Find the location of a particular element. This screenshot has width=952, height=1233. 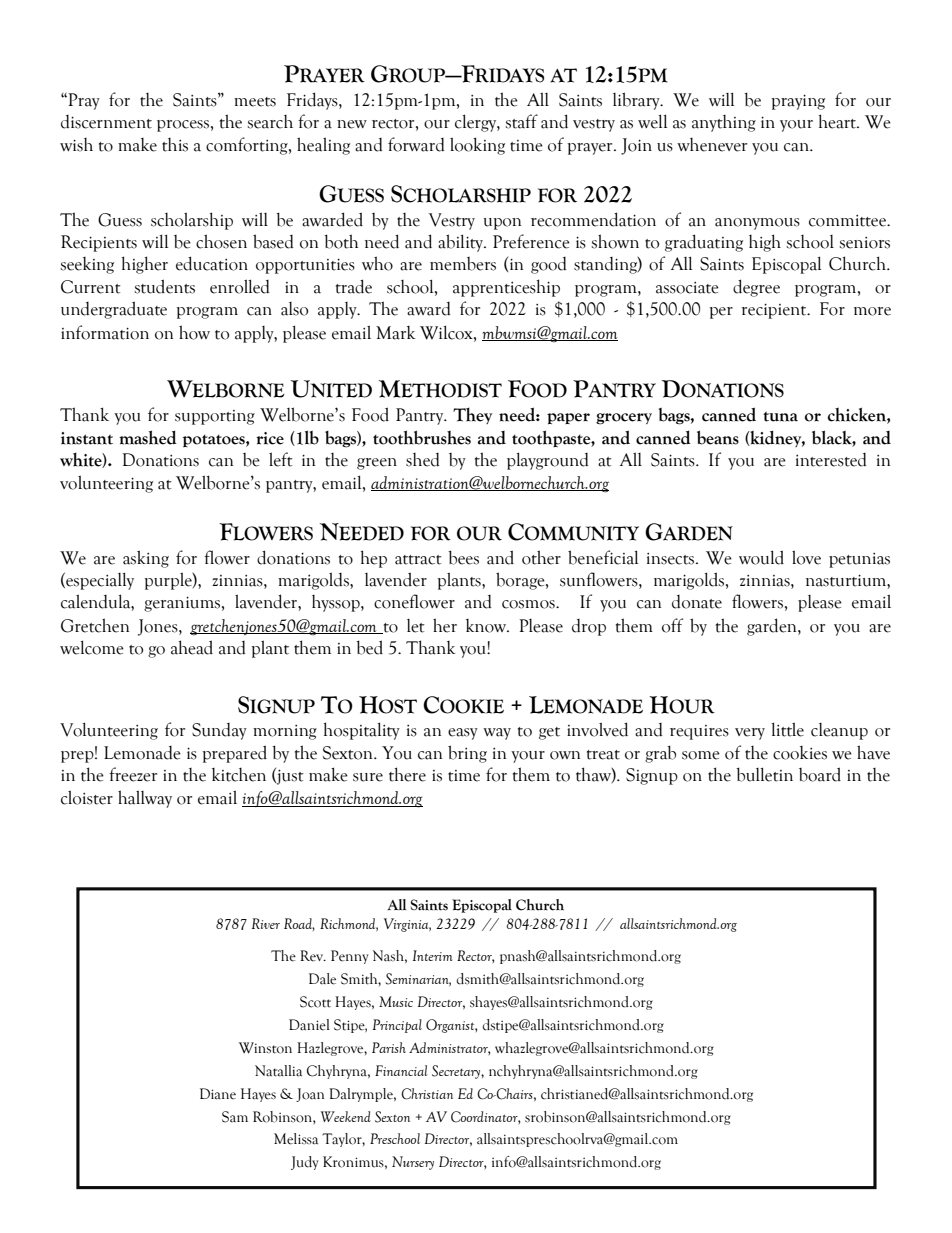

donate is located at coordinates (697, 602).
